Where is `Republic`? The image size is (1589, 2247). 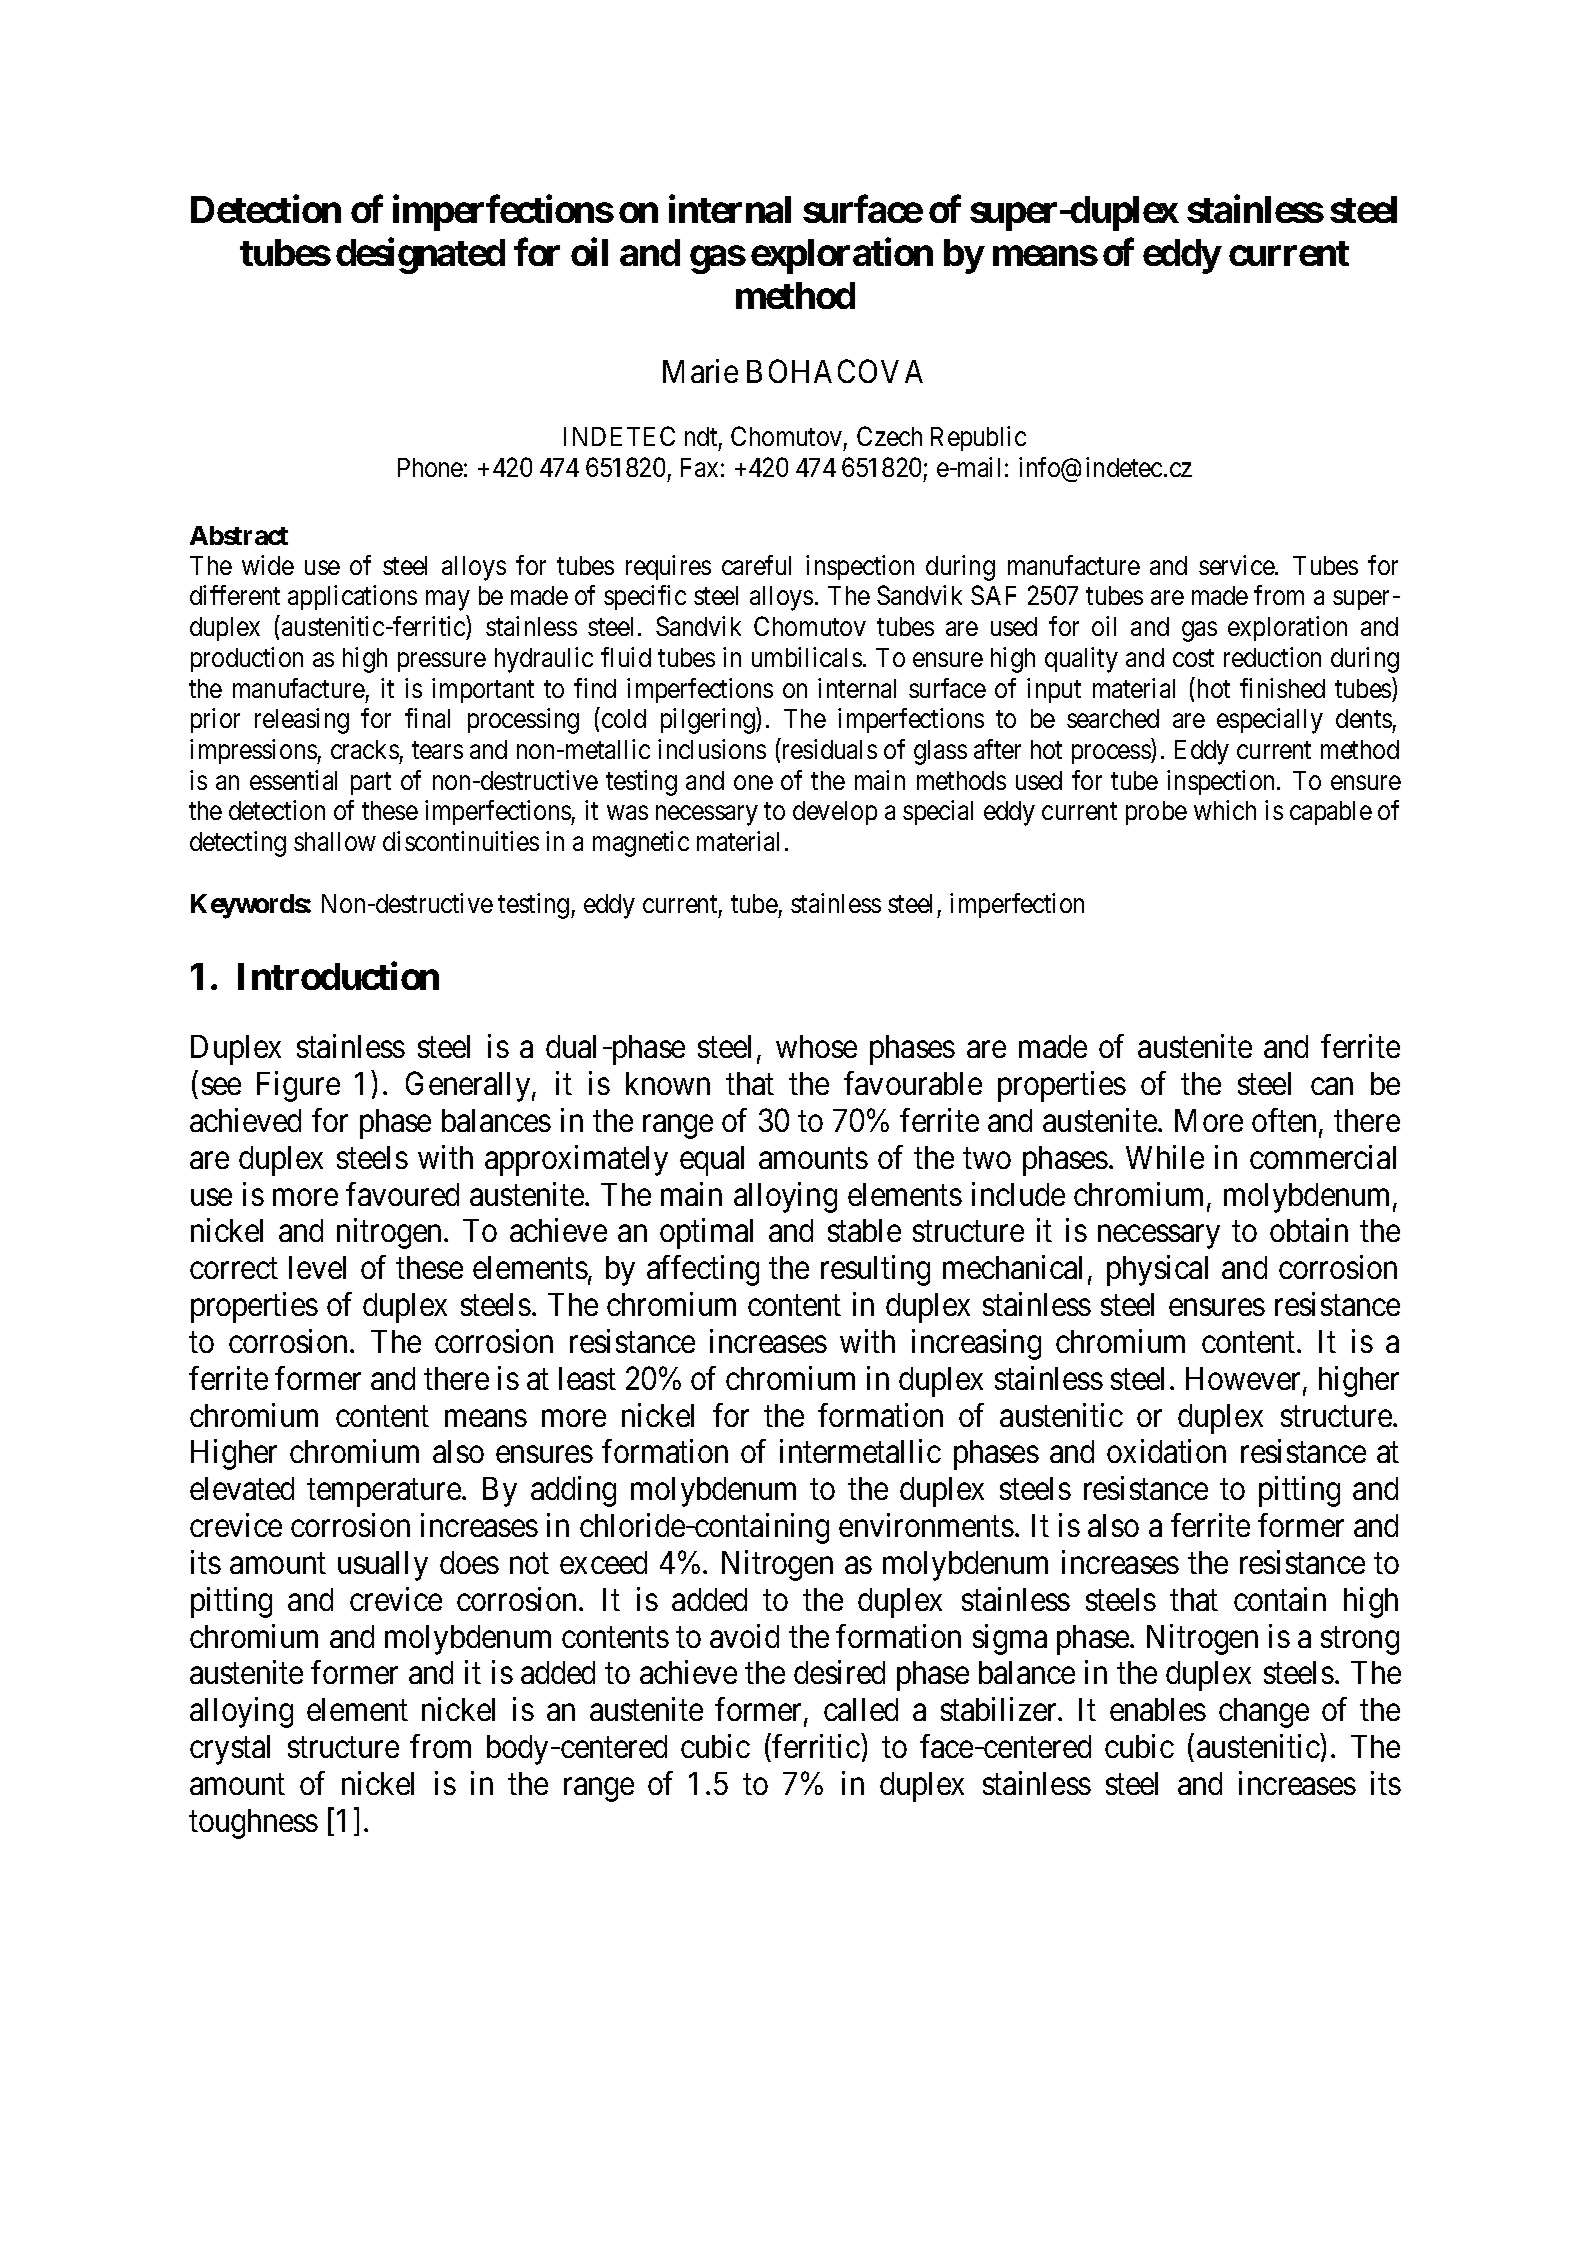 Republic is located at coordinates (978, 438).
